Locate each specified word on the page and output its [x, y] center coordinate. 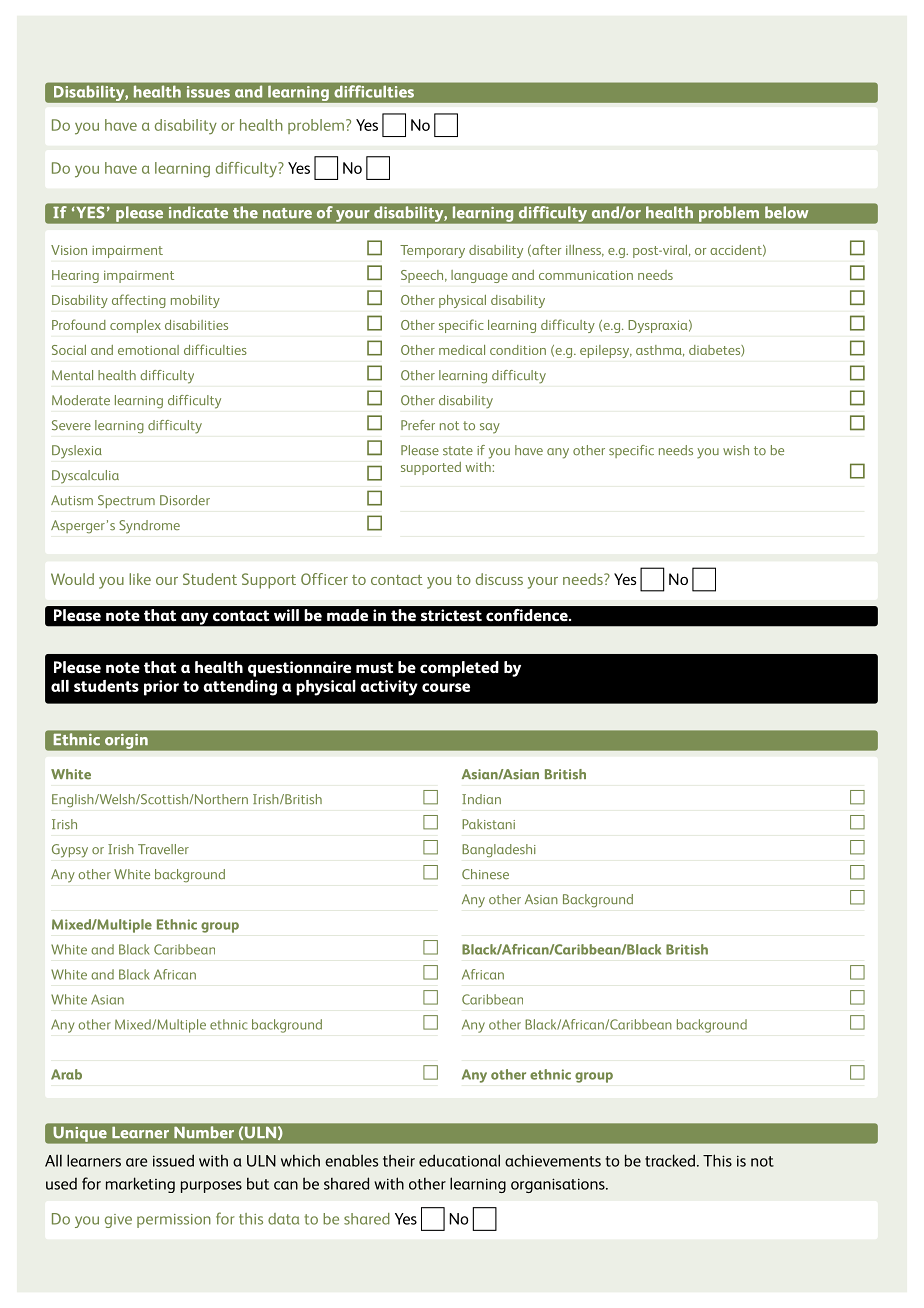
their [399, 1160]
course [446, 687]
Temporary [432, 251]
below [786, 212]
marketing [140, 1185]
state [458, 450]
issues [208, 92]
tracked [670, 1160]
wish [736, 450]
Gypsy [70, 851]
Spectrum [126, 501]
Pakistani [488, 824]
